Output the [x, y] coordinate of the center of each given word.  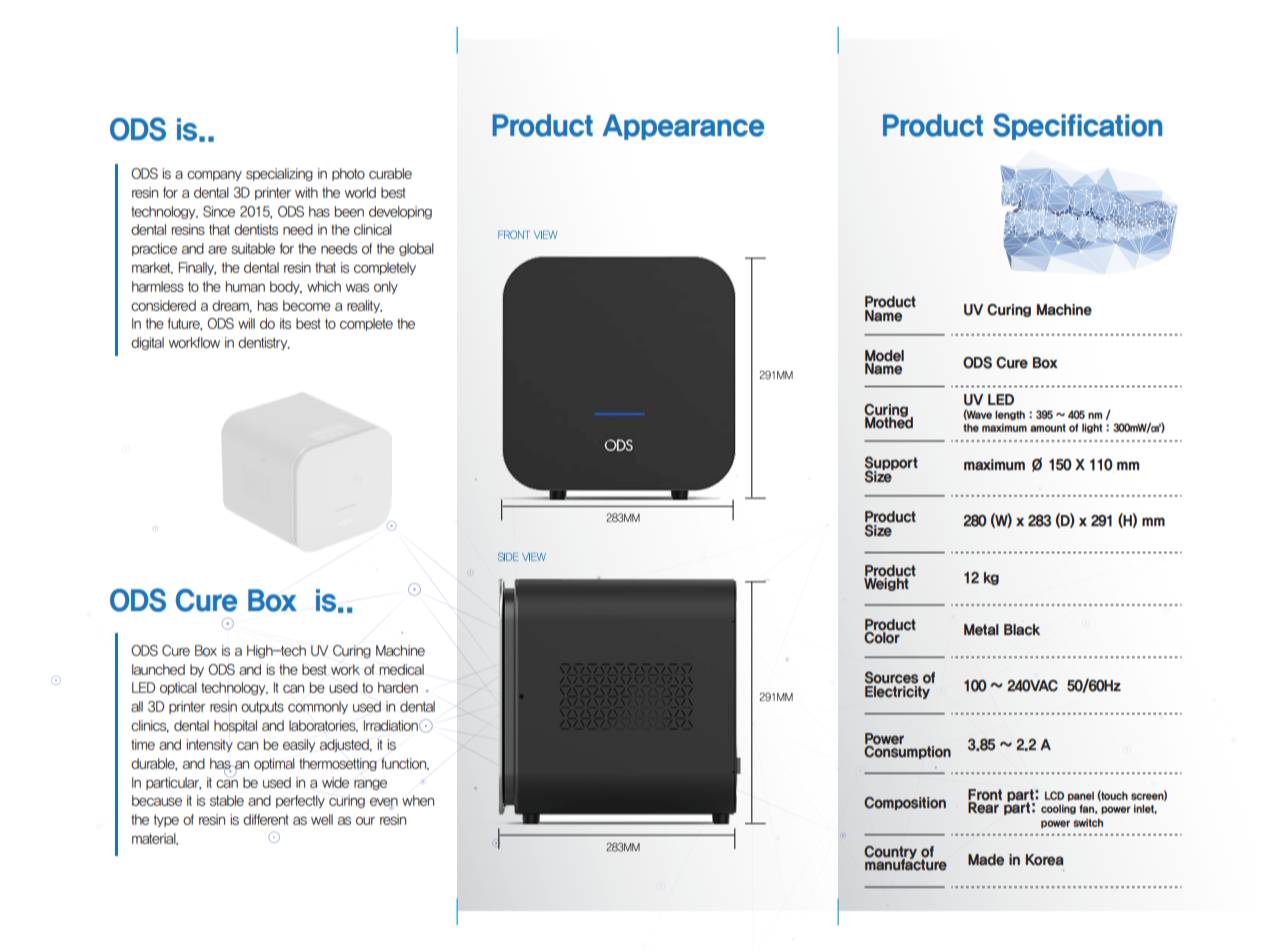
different [266, 819]
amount [1048, 428]
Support [891, 464]
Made [986, 860]
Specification [1077, 126]
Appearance [683, 127]
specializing [279, 174]
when [418, 800]
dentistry [264, 343]
